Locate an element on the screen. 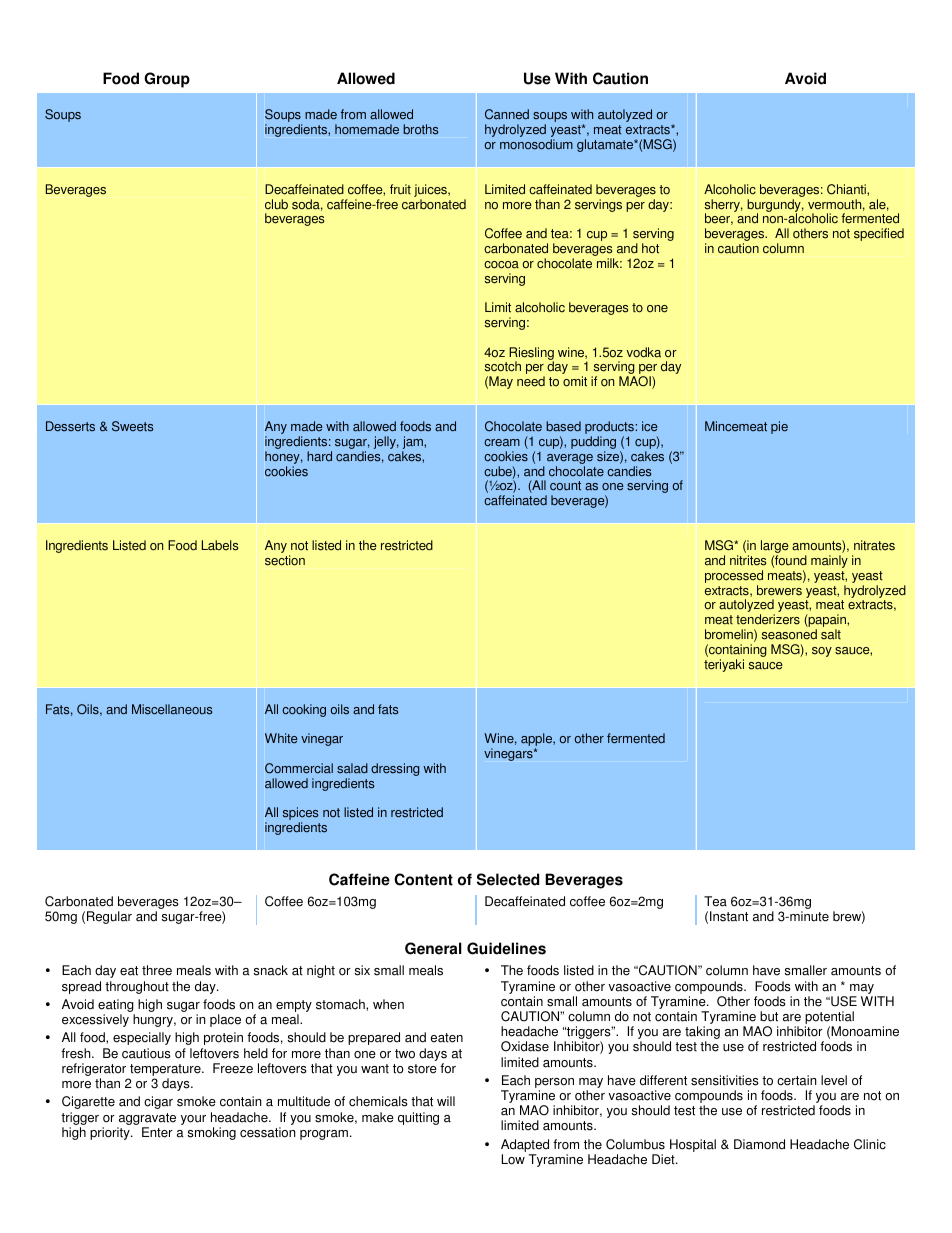 The image size is (952, 1233). Group is located at coordinates (167, 80).
